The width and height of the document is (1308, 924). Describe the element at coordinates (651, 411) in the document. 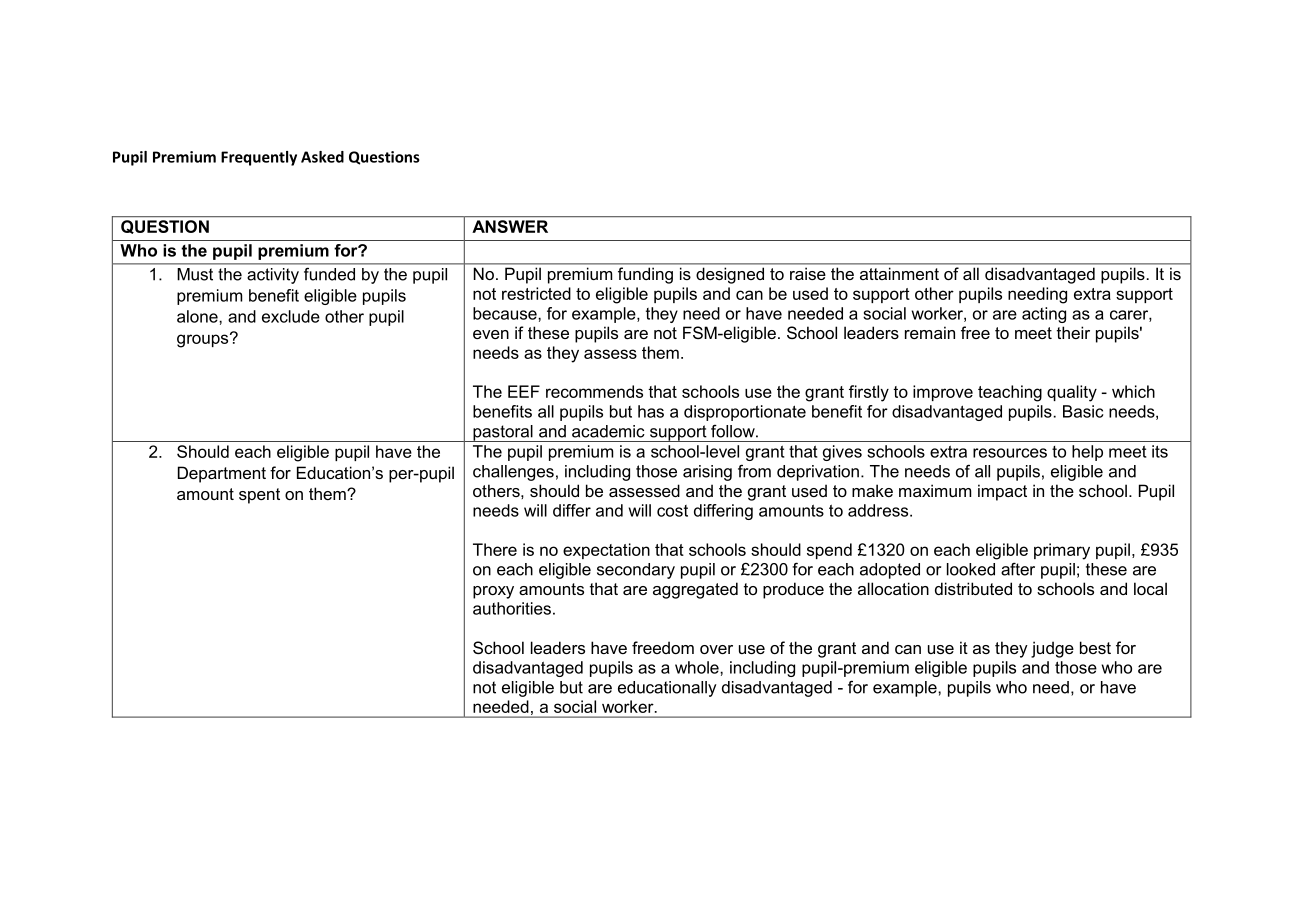

I see `has` at that location.
